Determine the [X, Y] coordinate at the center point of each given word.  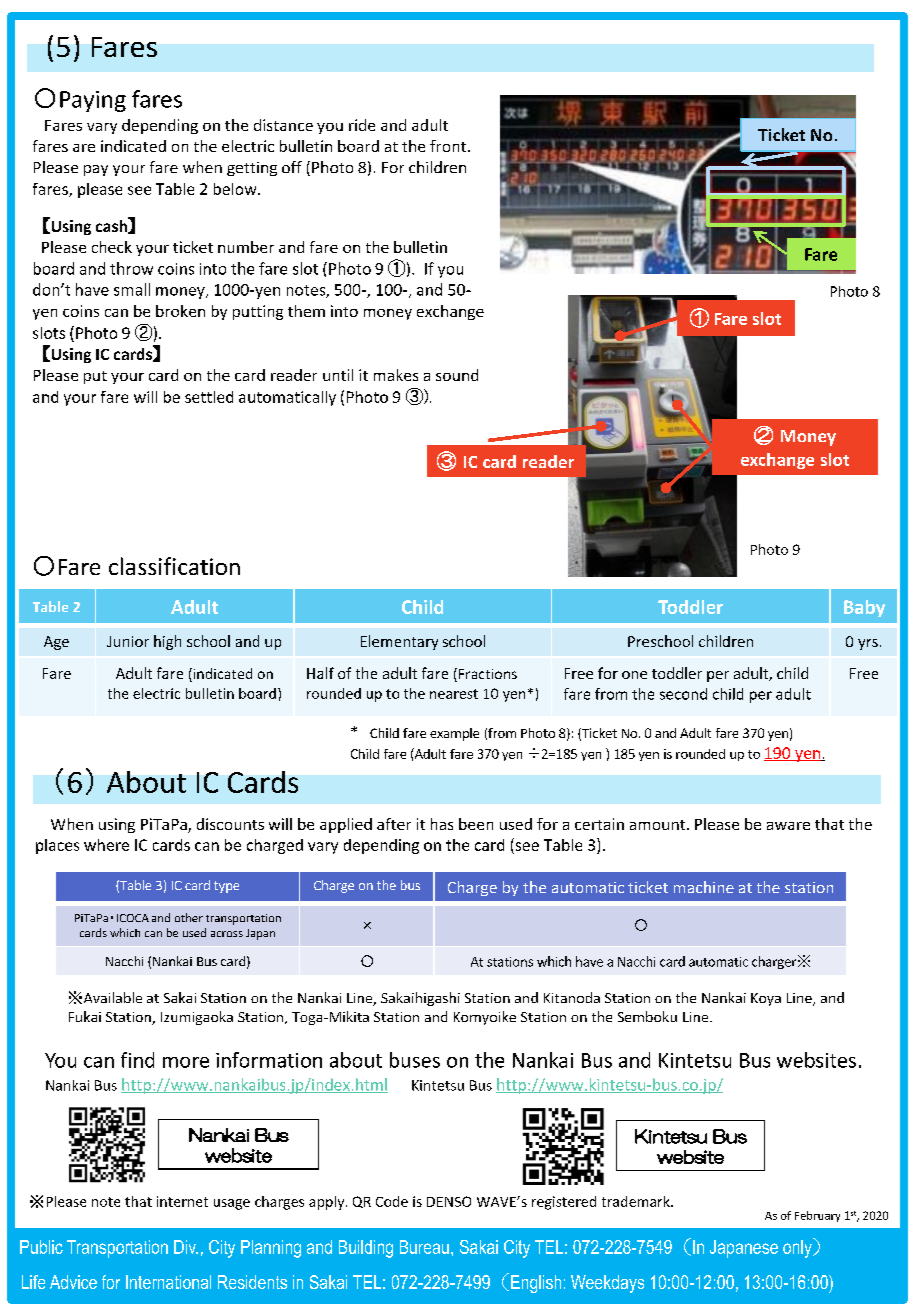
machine [704, 887]
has [442, 824]
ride [362, 125]
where [106, 845]
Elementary [399, 642]
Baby [864, 608]
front [448, 146]
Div [186, 1247]
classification [174, 566]
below [236, 189]
